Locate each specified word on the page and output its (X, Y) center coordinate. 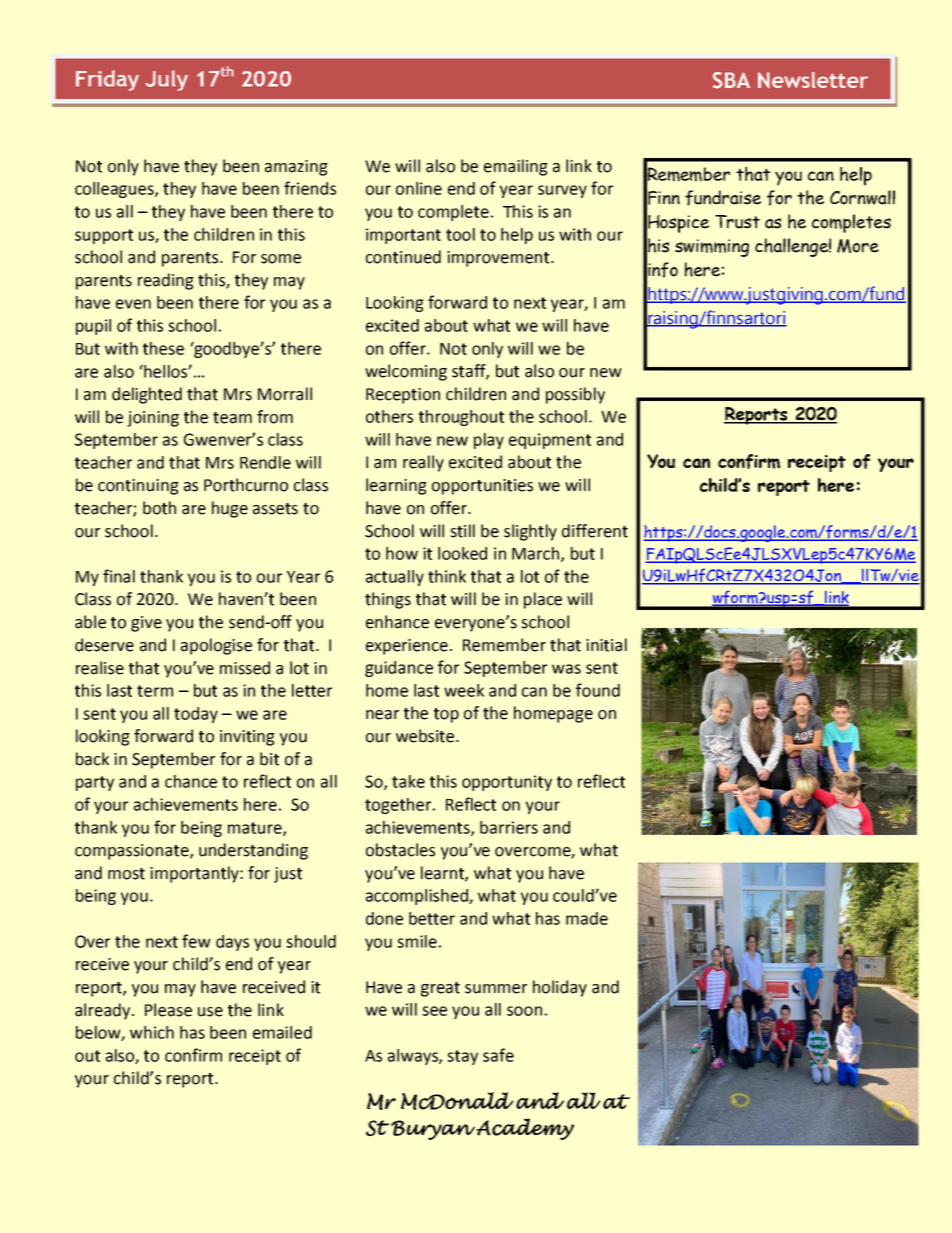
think (447, 576)
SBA (731, 80)
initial (606, 645)
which (152, 1032)
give (146, 624)
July (166, 80)
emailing (516, 167)
